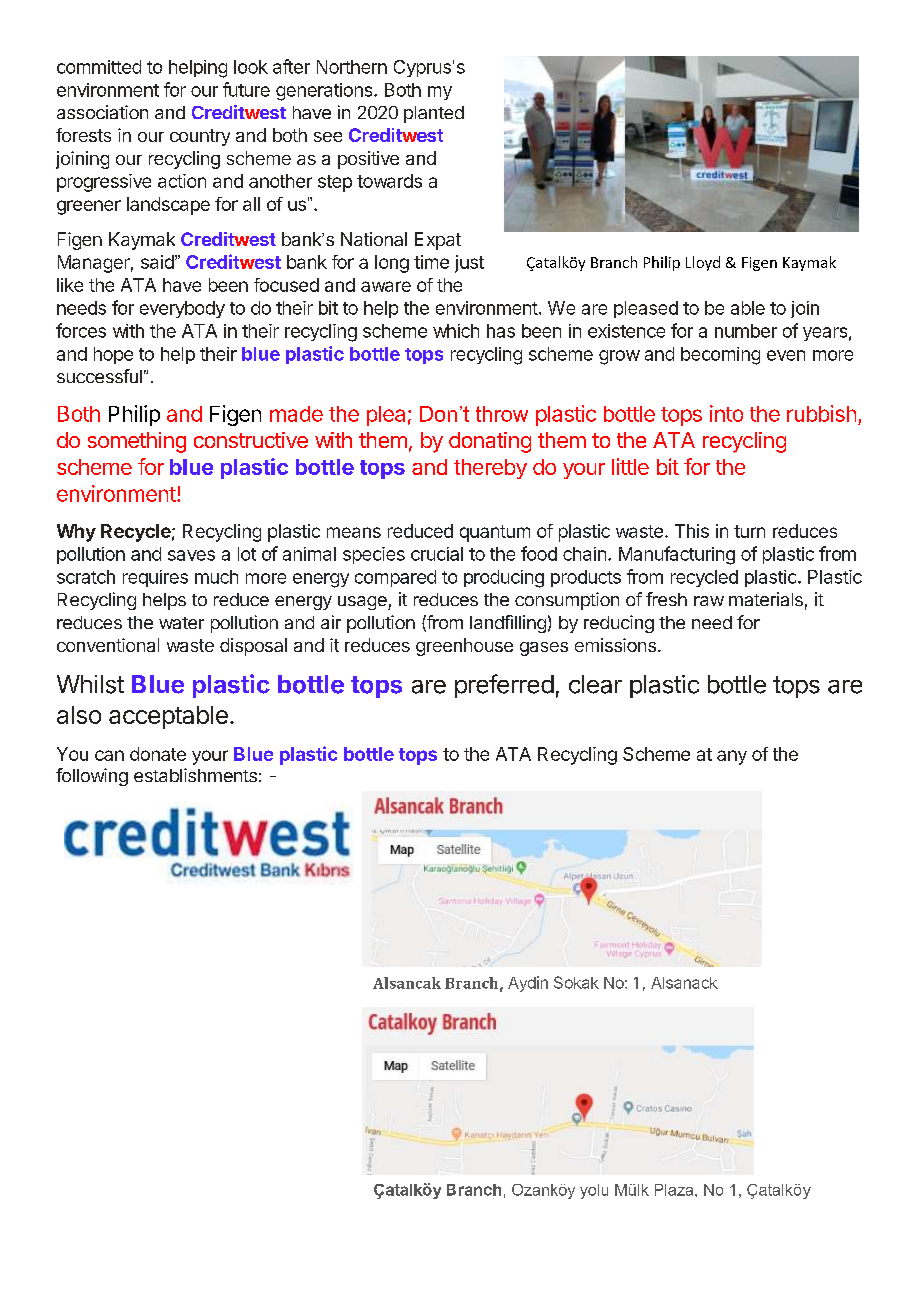 This page has height=1308, width=924. What do you see at coordinates (434, 114) in the page?
I see `planted` at bounding box center [434, 114].
